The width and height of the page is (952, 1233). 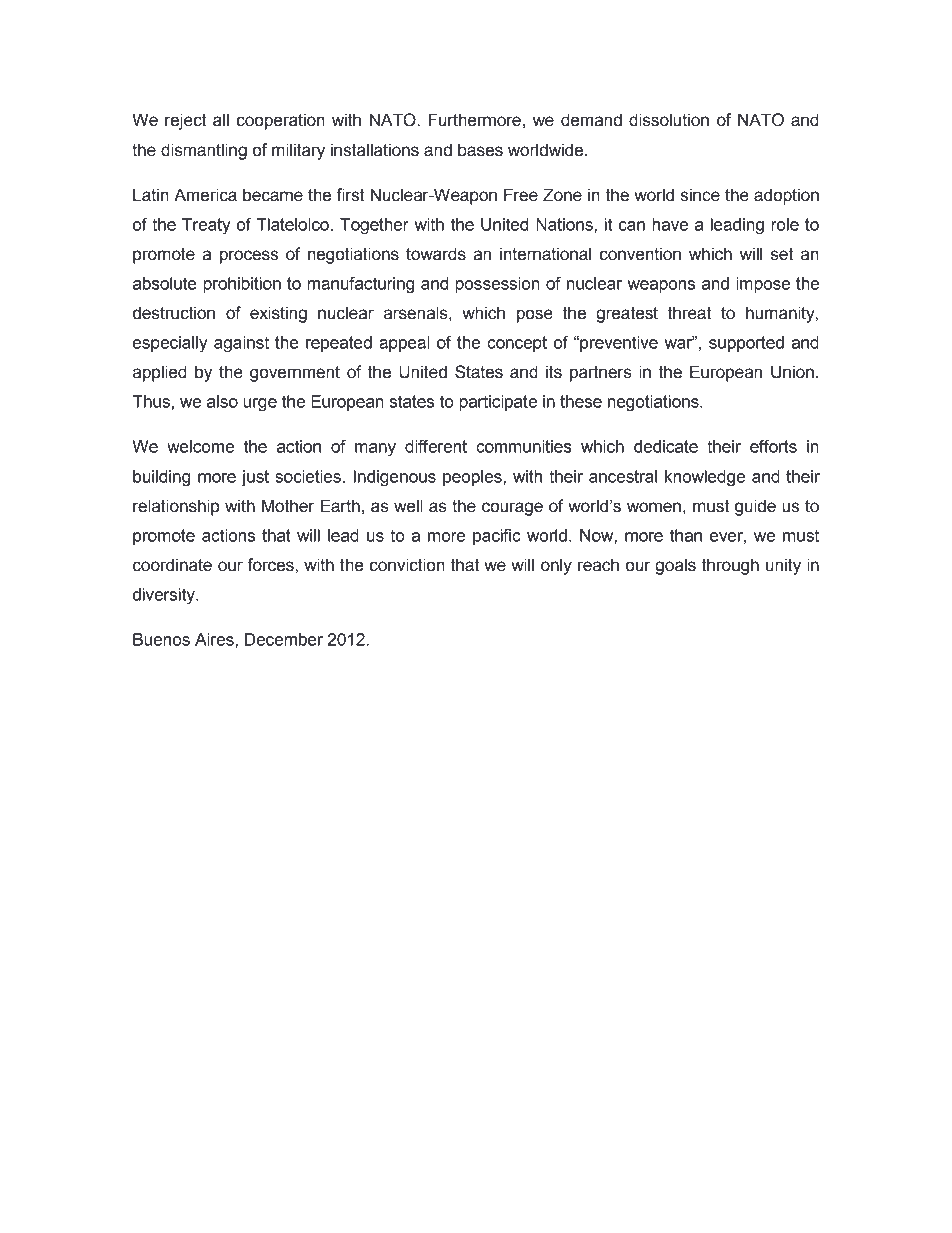 I want to click on knowledge, so click(x=705, y=478).
